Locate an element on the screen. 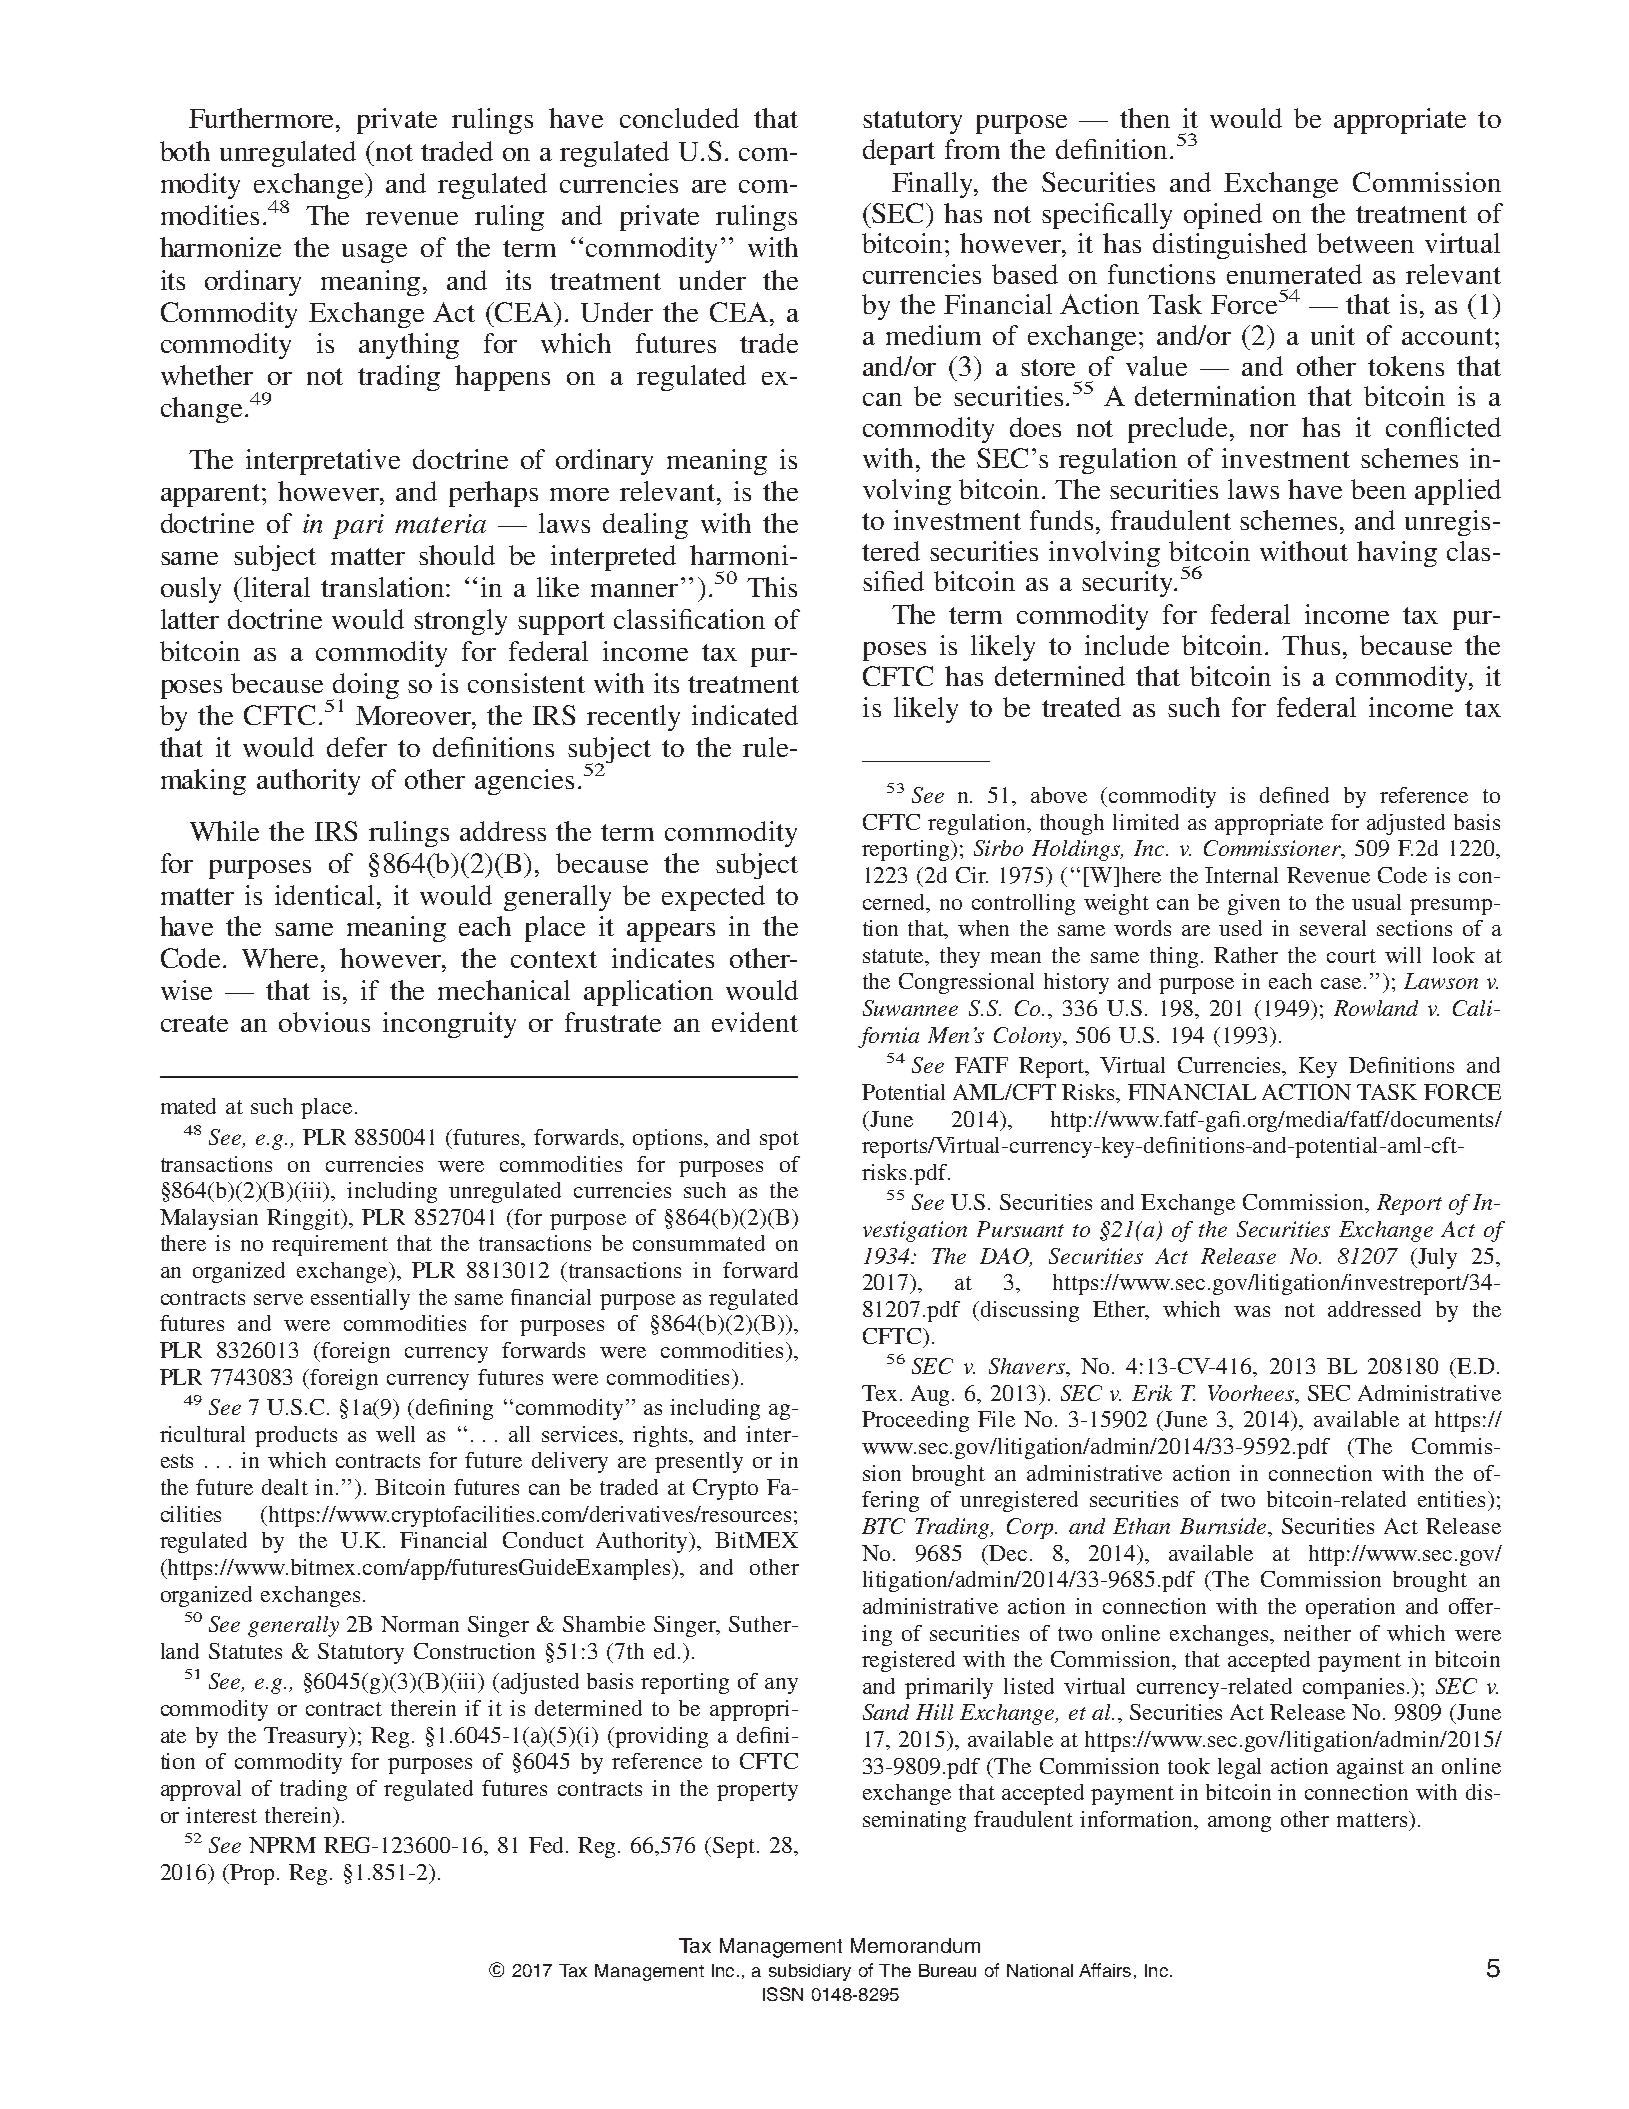  indicated is located at coordinates (745, 715).
